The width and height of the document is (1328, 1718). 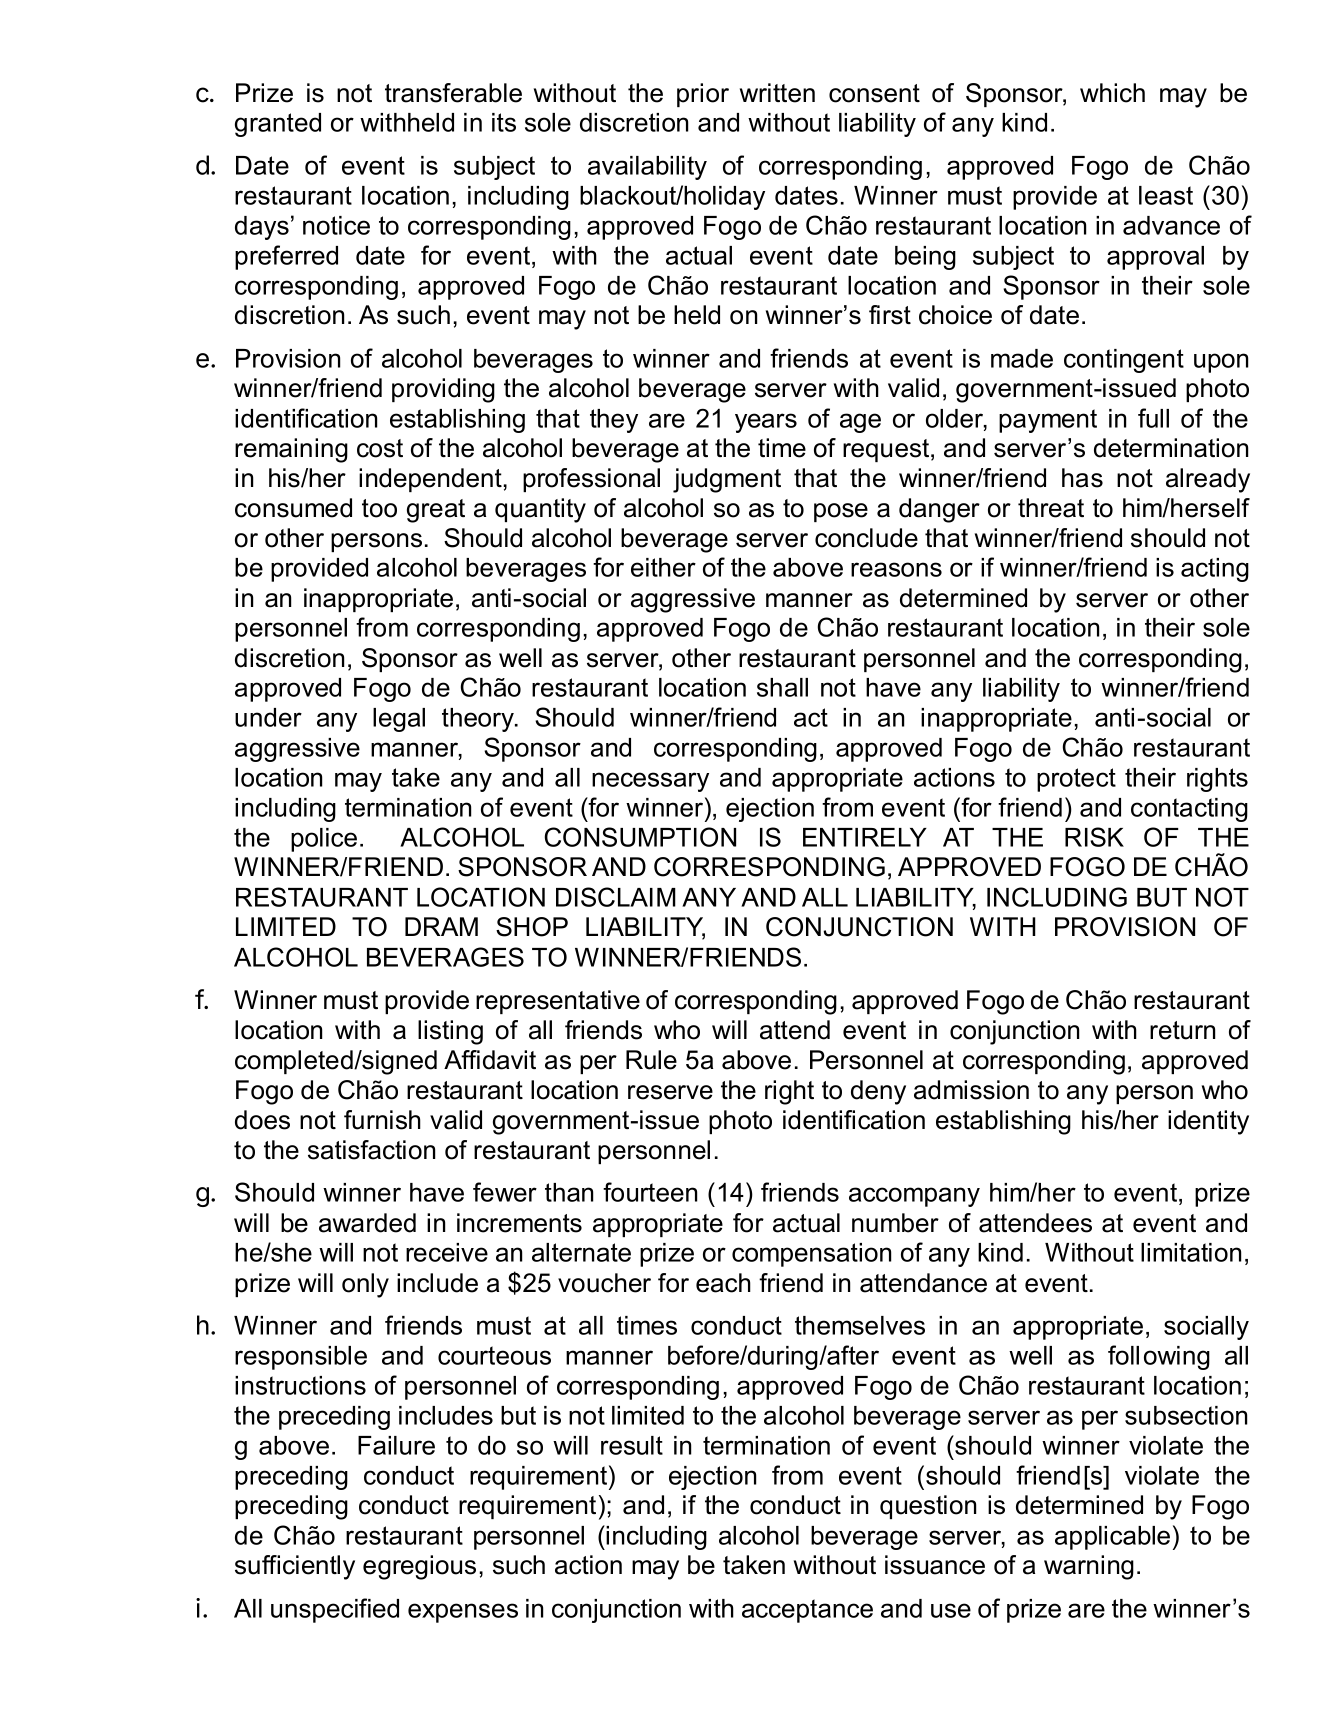 What do you see at coordinates (670, 1092) in the document?
I see `reserve` at bounding box center [670, 1092].
